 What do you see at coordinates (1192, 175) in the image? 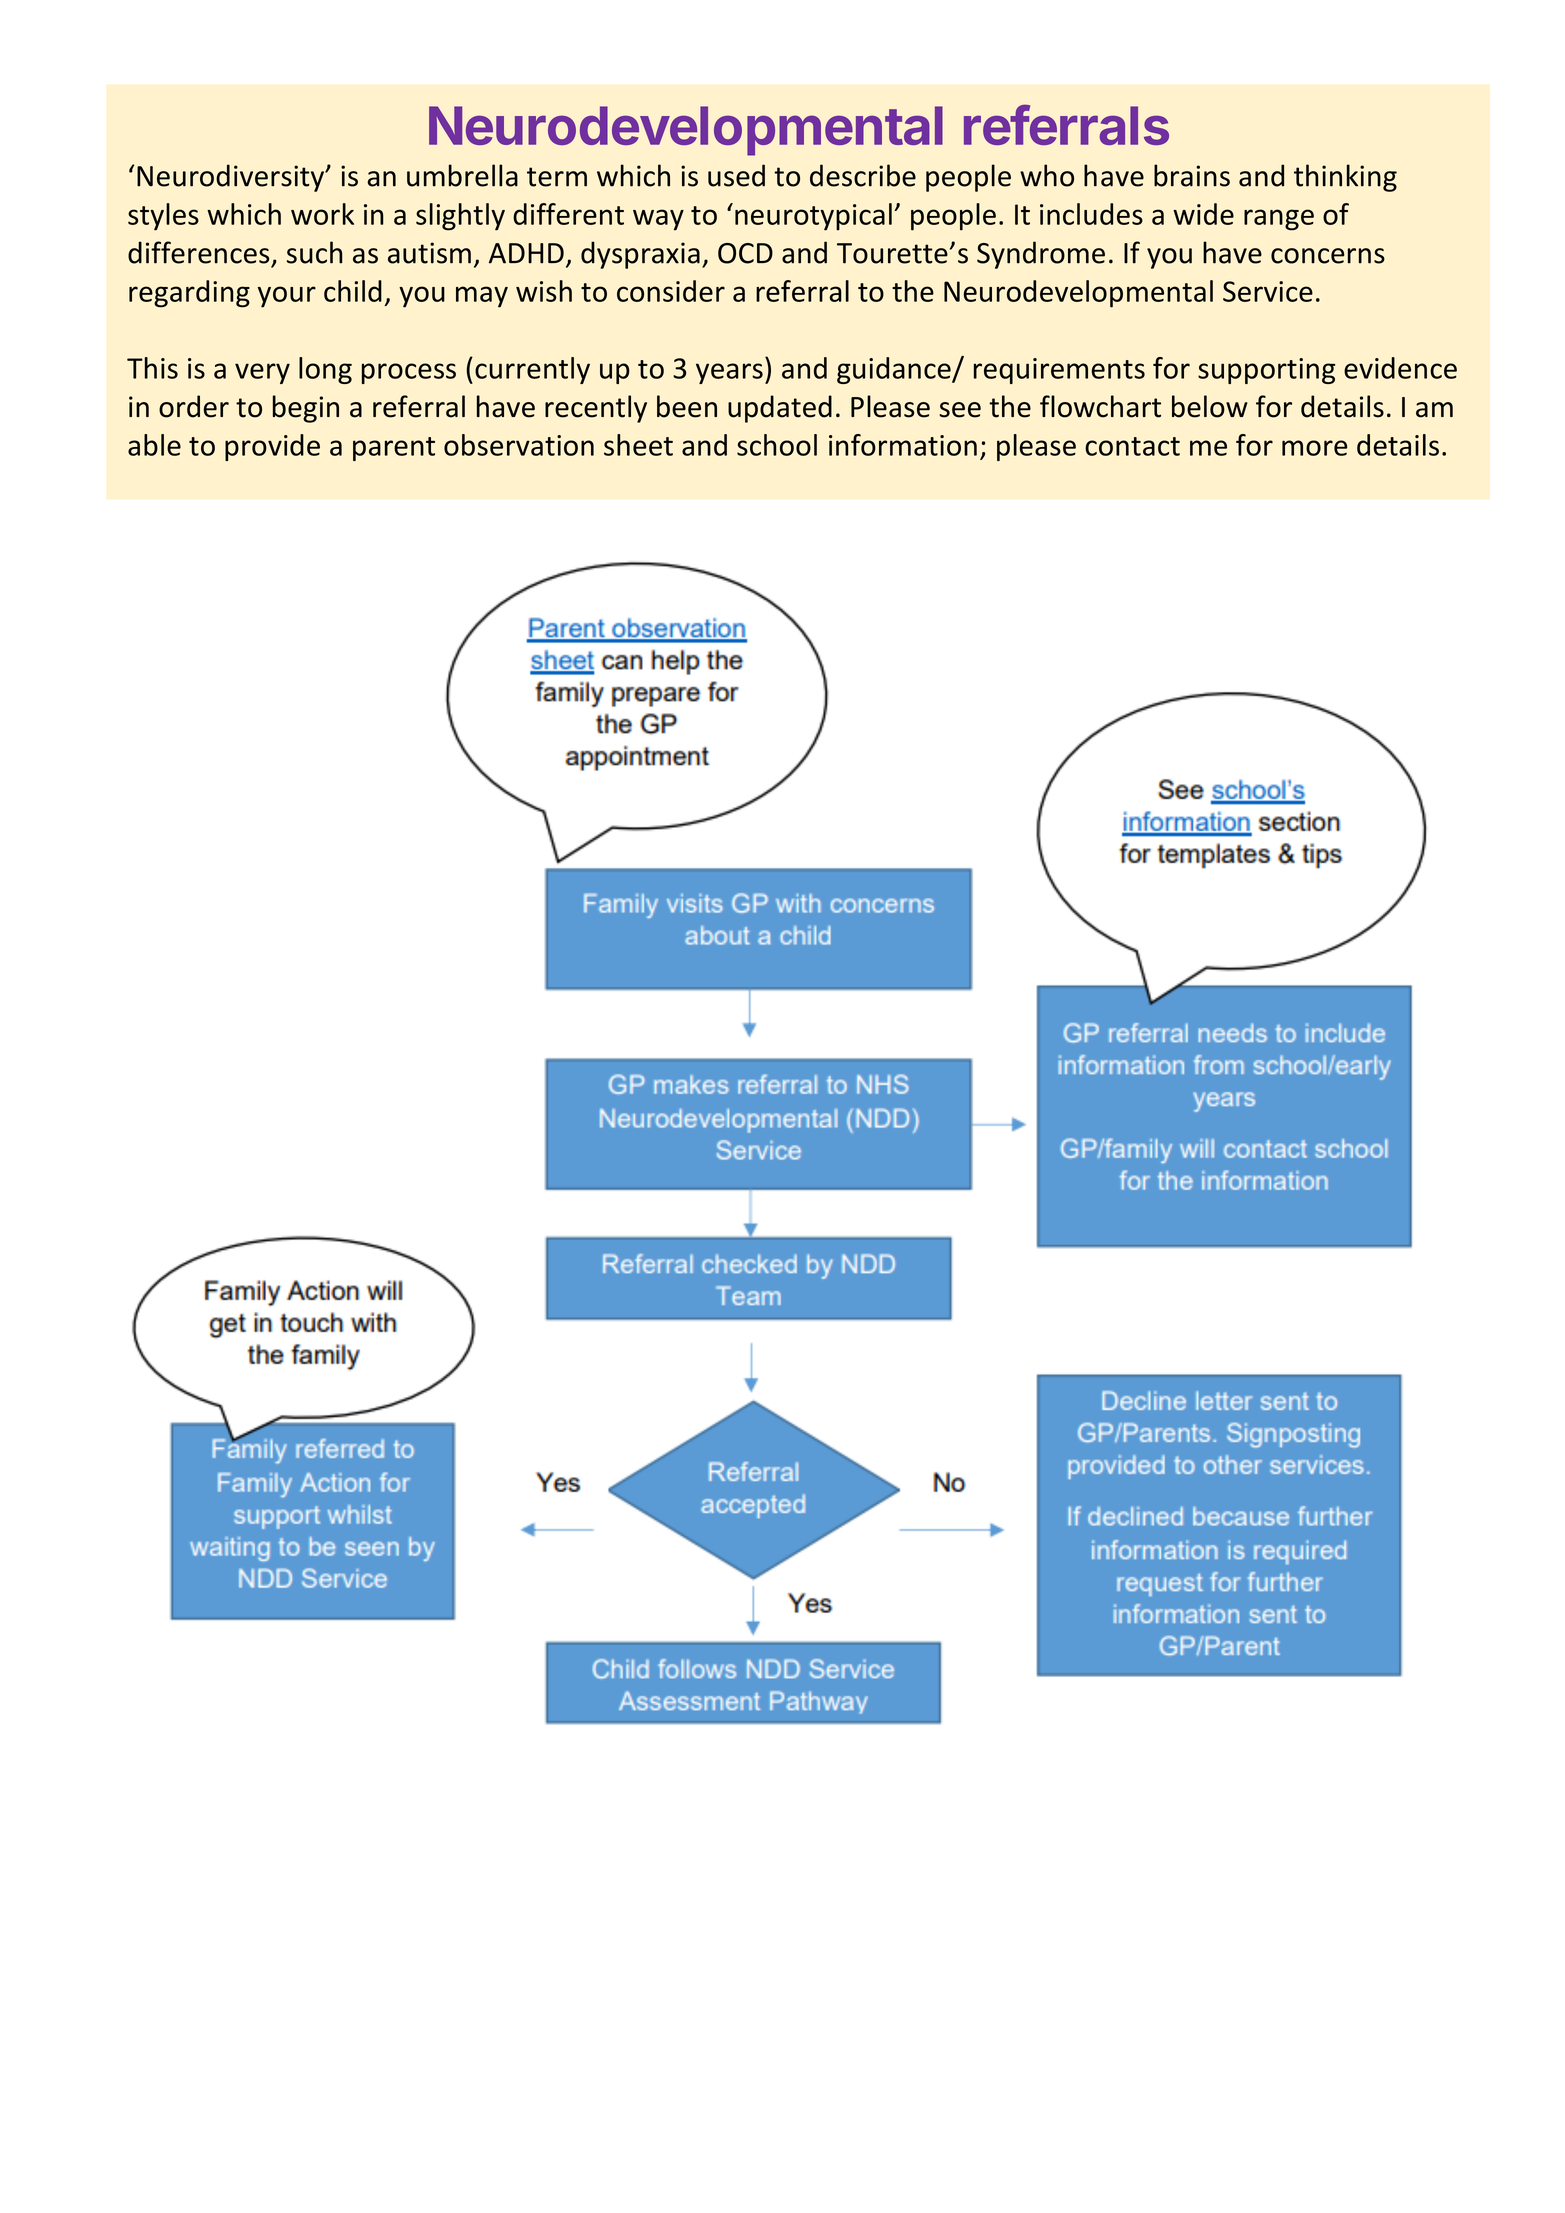
I see `brains` at bounding box center [1192, 175].
